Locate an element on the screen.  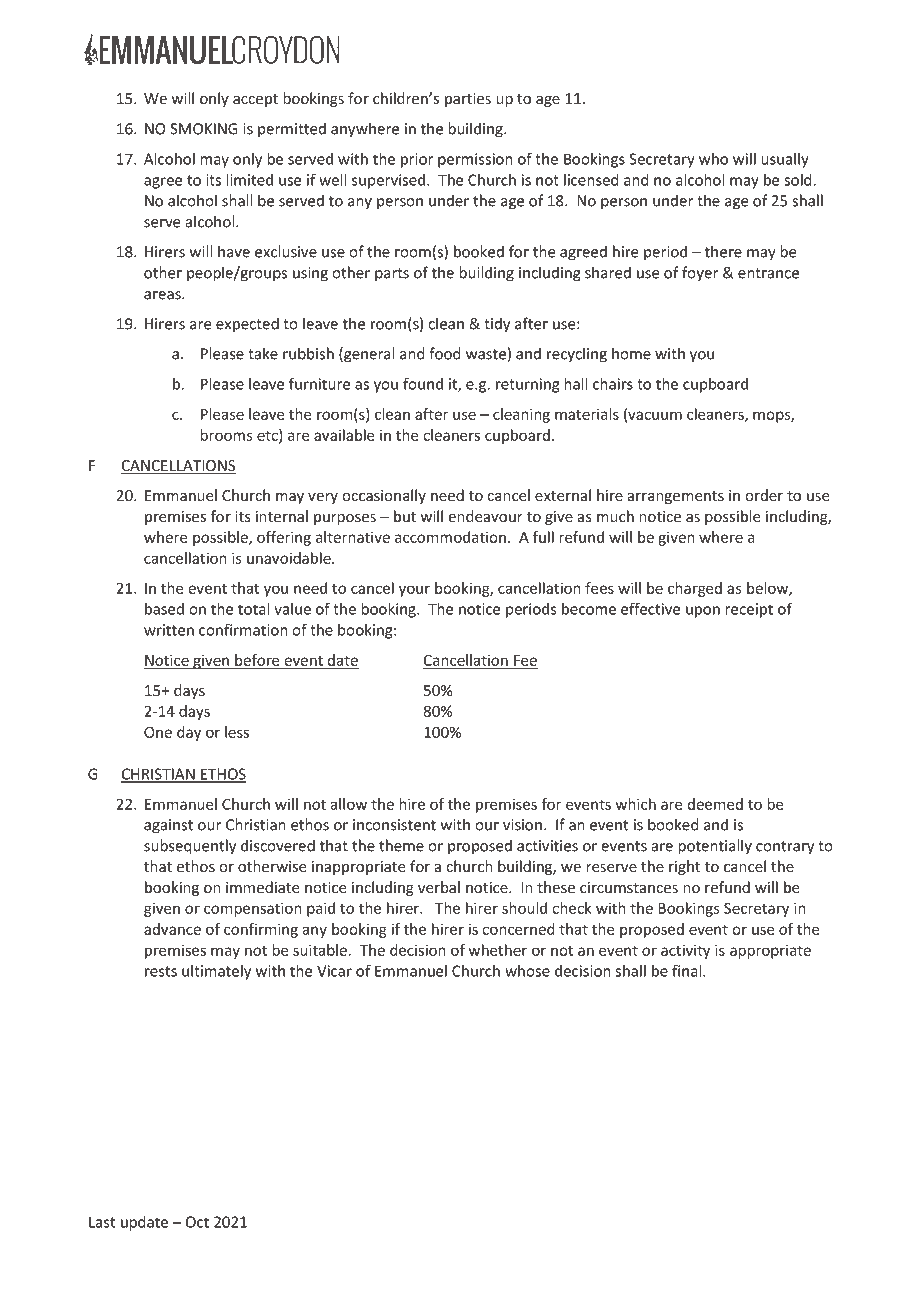
endeavour is located at coordinates (485, 516).
